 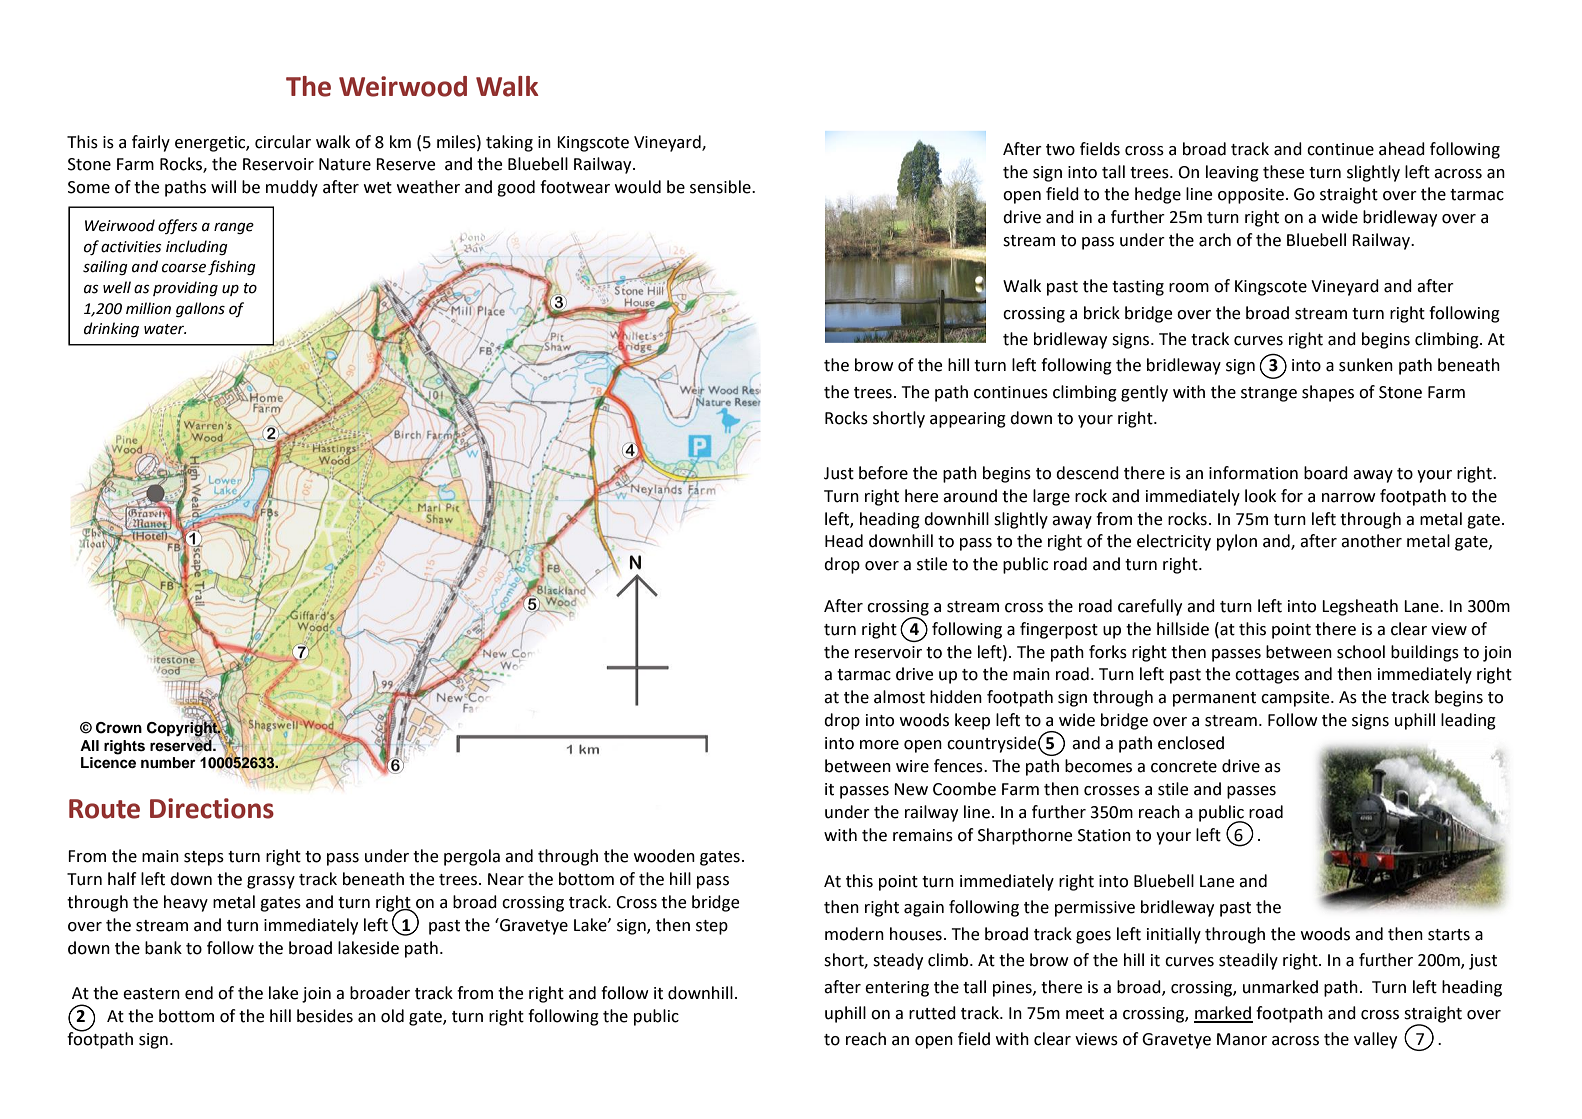 I want to click on will, so click(x=223, y=186).
